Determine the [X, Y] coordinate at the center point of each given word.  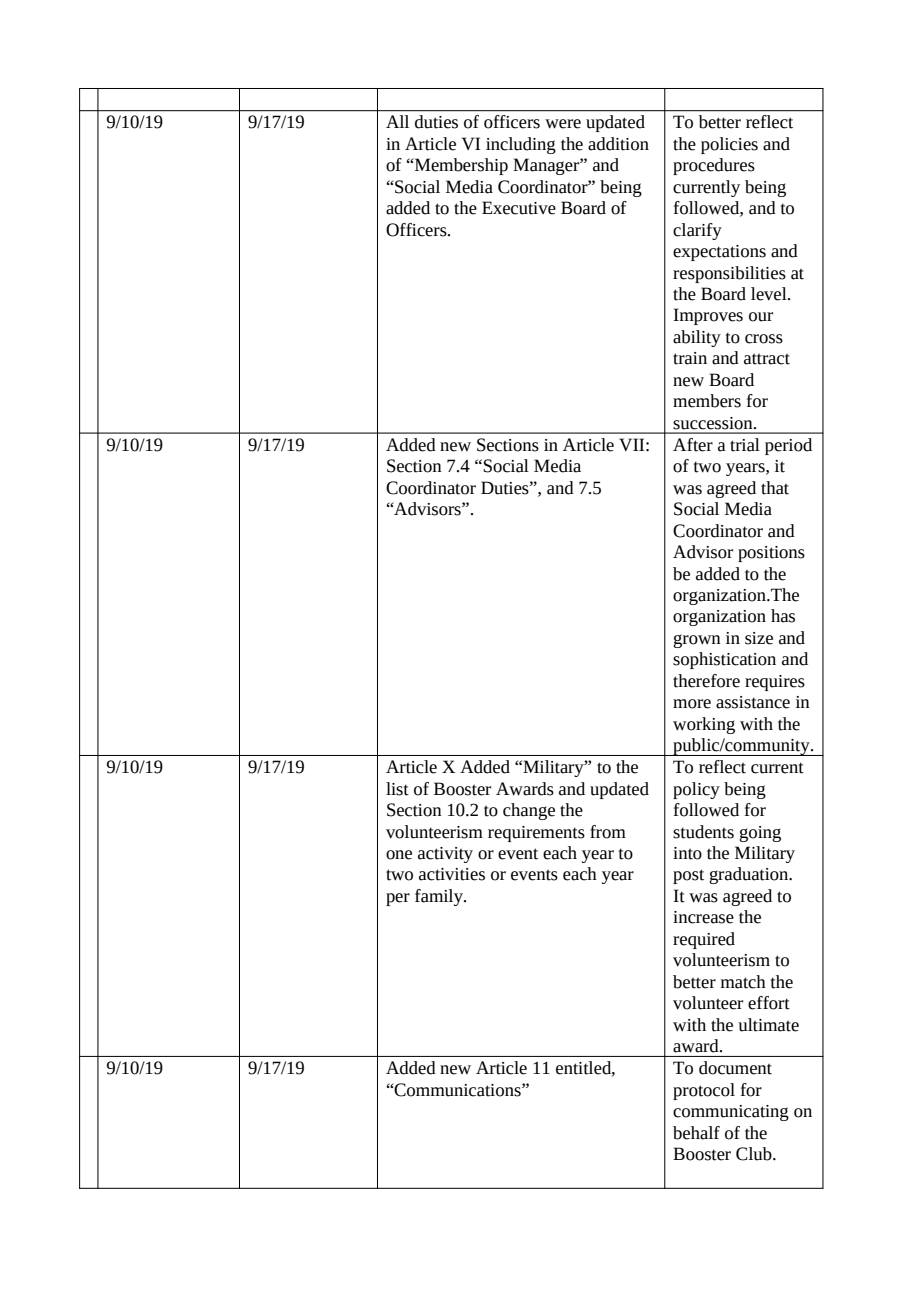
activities [452, 874]
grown [697, 641]
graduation [750, 875]
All [397, 121]
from [608, 832]
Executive [519, 208]
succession [714, 423]
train [690, 358]
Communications [458, 1090]
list [397, 789]
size [759, 638]
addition [618, 144]
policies [729, 145]
